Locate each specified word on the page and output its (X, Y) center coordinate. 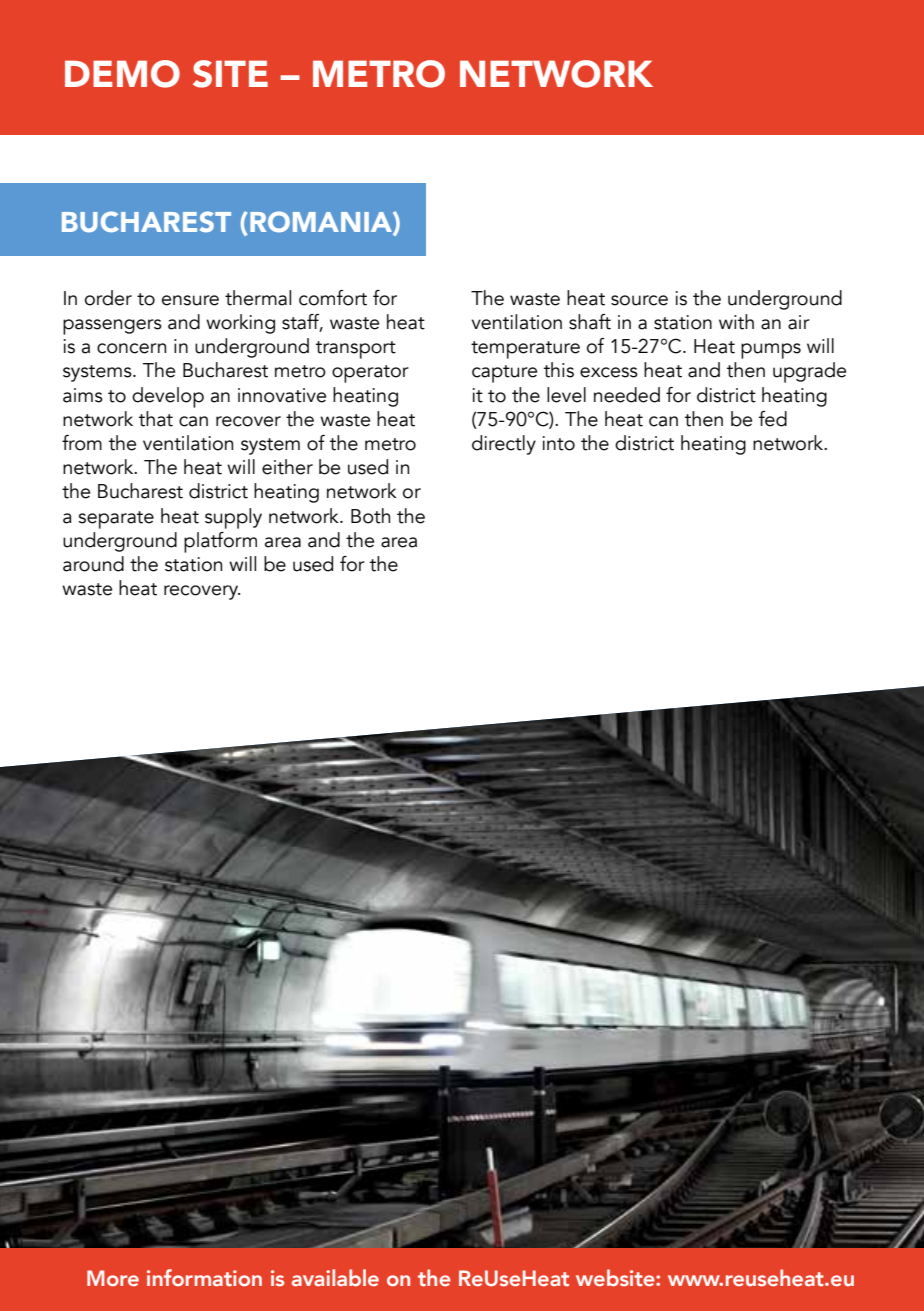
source (639, 300)
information (204, 1278)
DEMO (122, 74)
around (93, 564)
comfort (333, 298)
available (335, 1277)
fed (773, 419)
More (113, 1278)
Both (370, 516)
